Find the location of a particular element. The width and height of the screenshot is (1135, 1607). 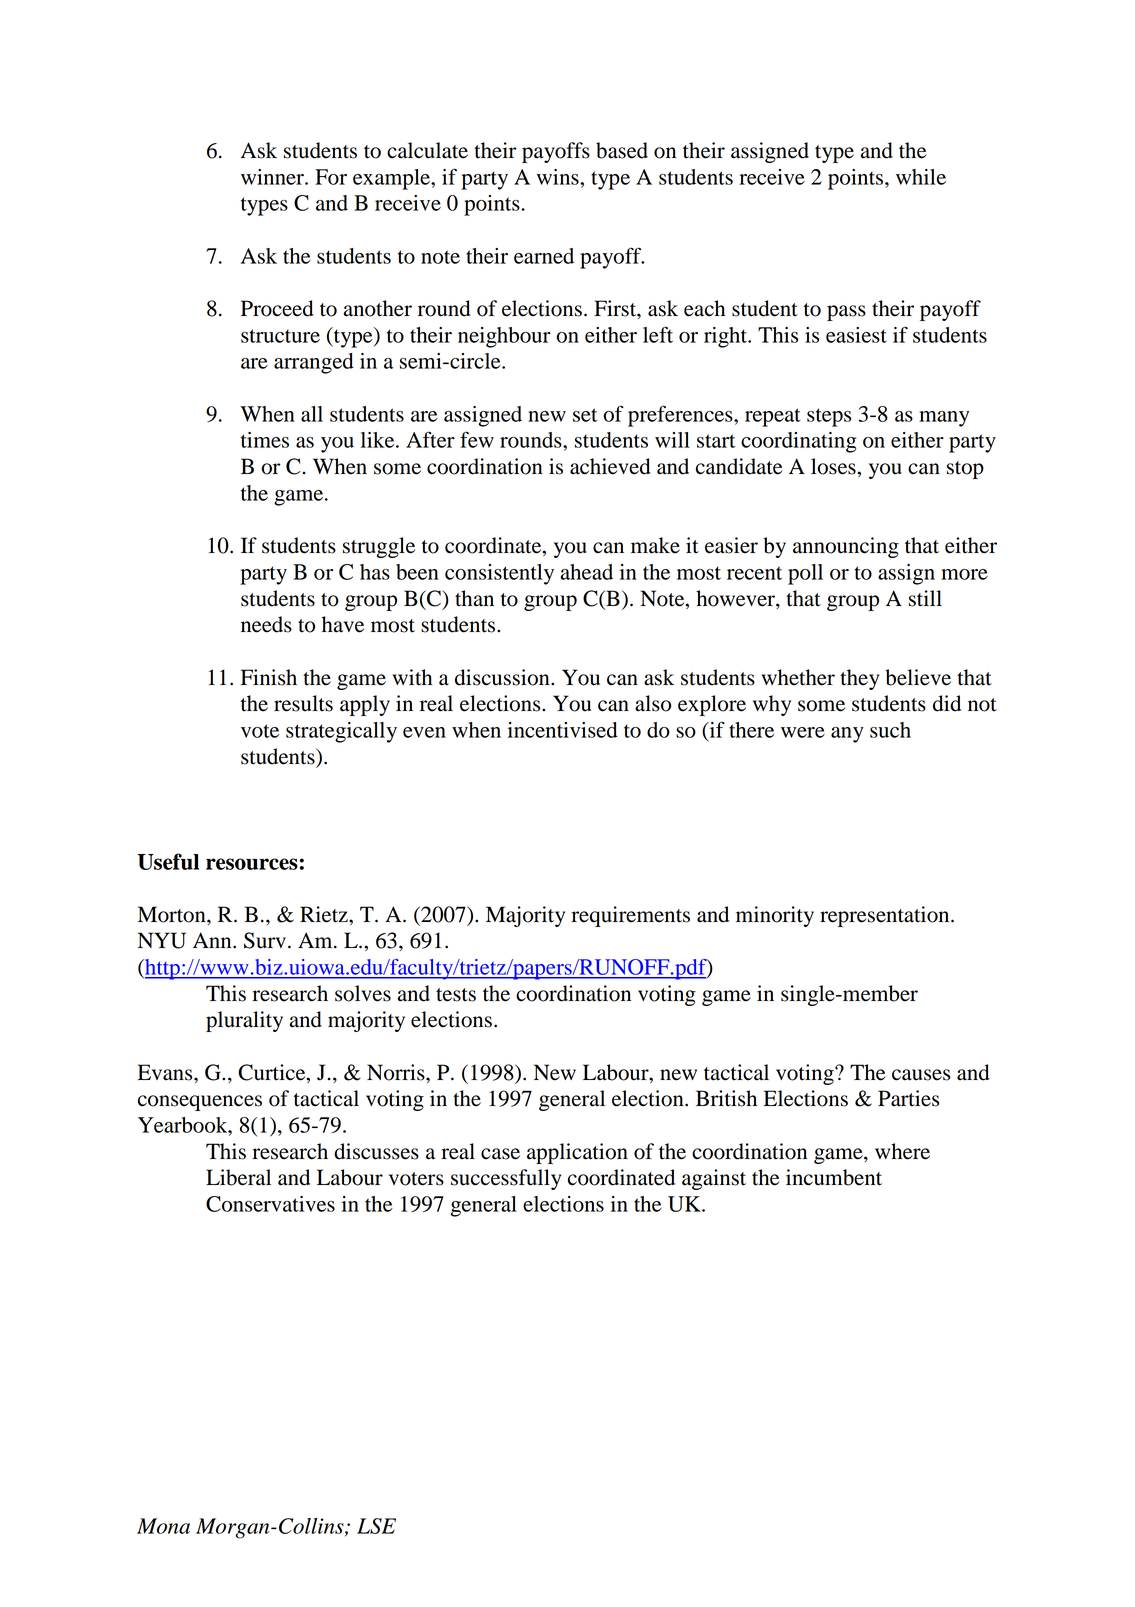

while is located at coordinates (921, 177).
